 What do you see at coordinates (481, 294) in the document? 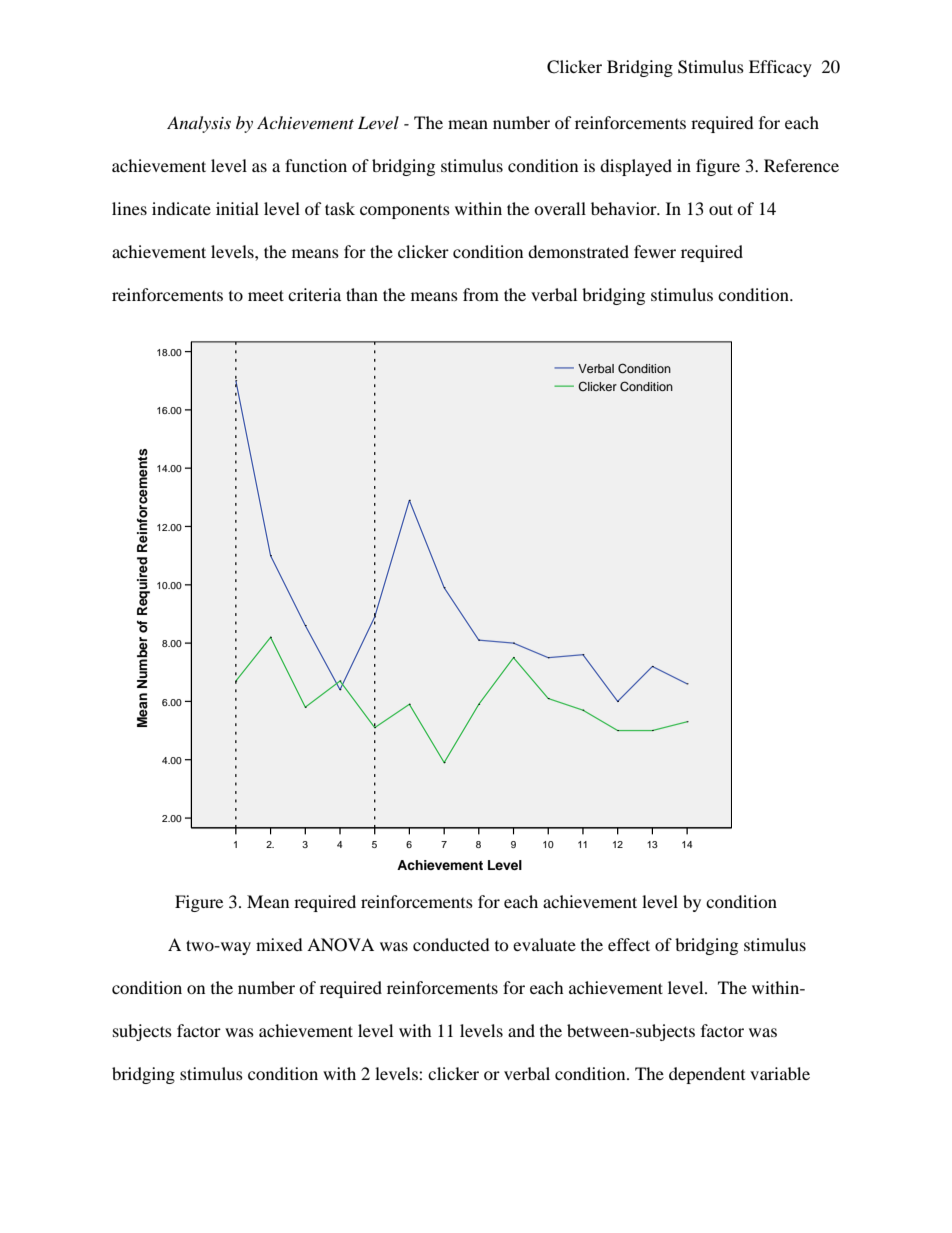
I see `from` at bounding box center [481, 294].
